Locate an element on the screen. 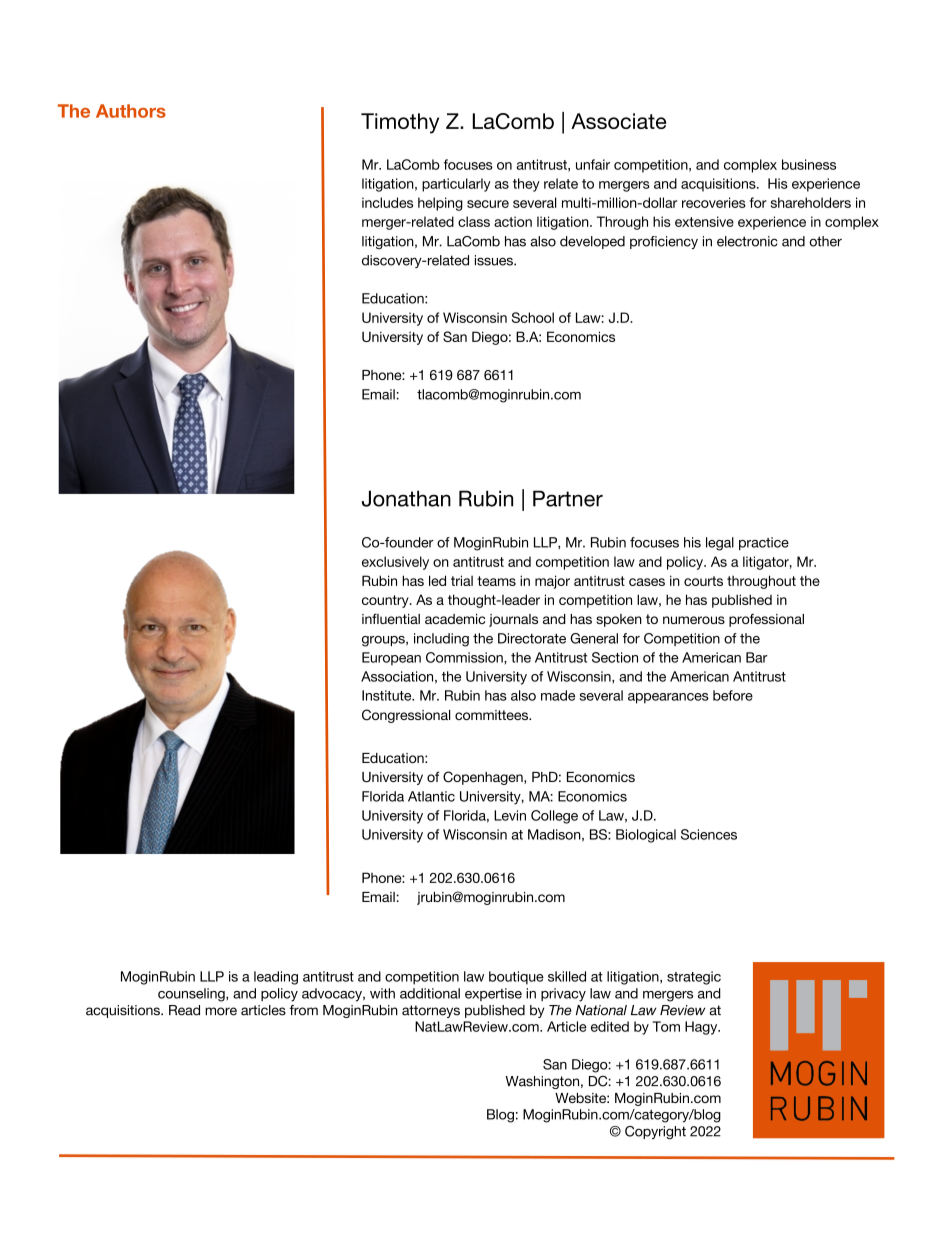  Jonathan is located at coordinates (406, 498).
